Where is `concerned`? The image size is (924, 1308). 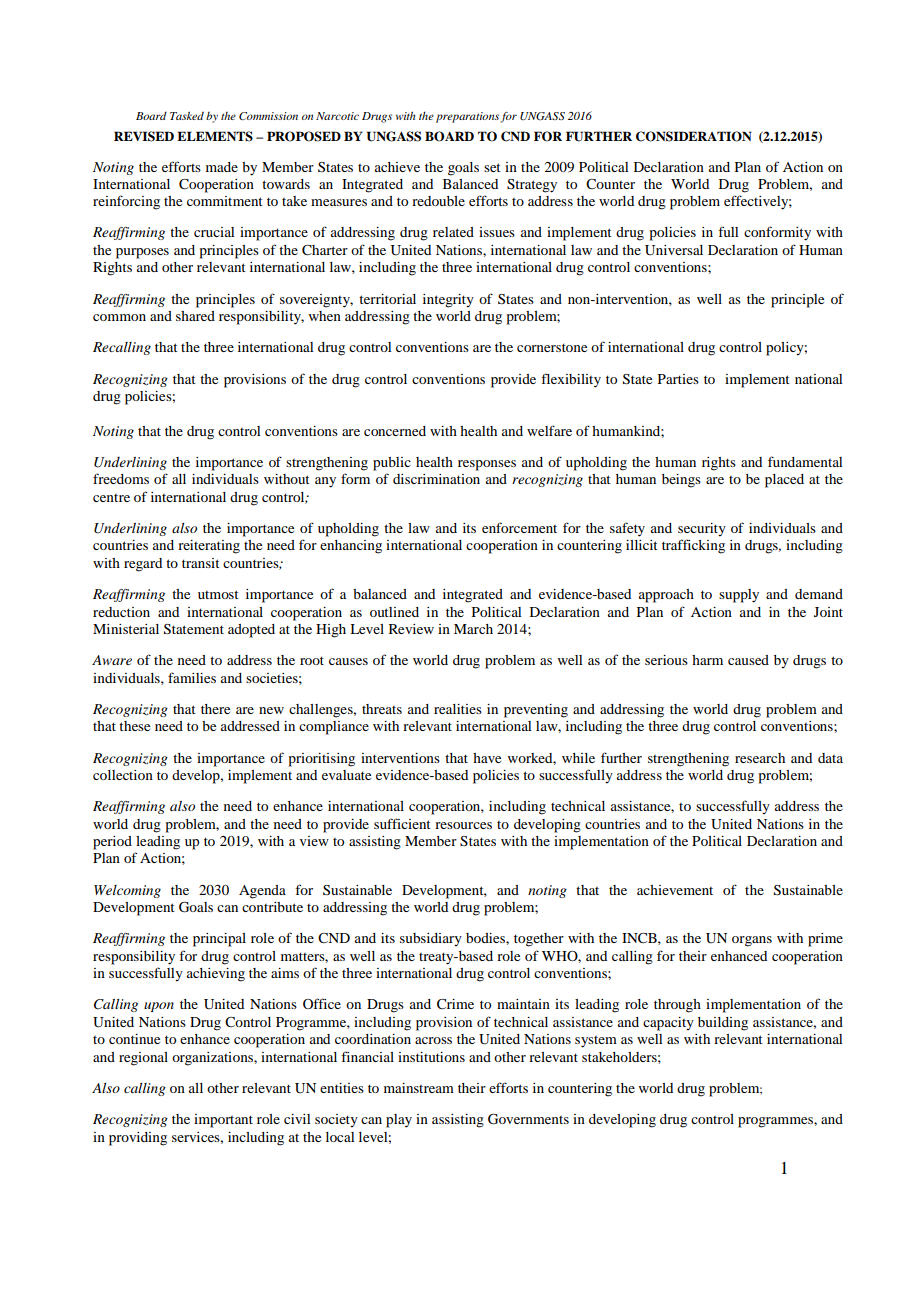
concerned is located at coordinates (395, 431).
